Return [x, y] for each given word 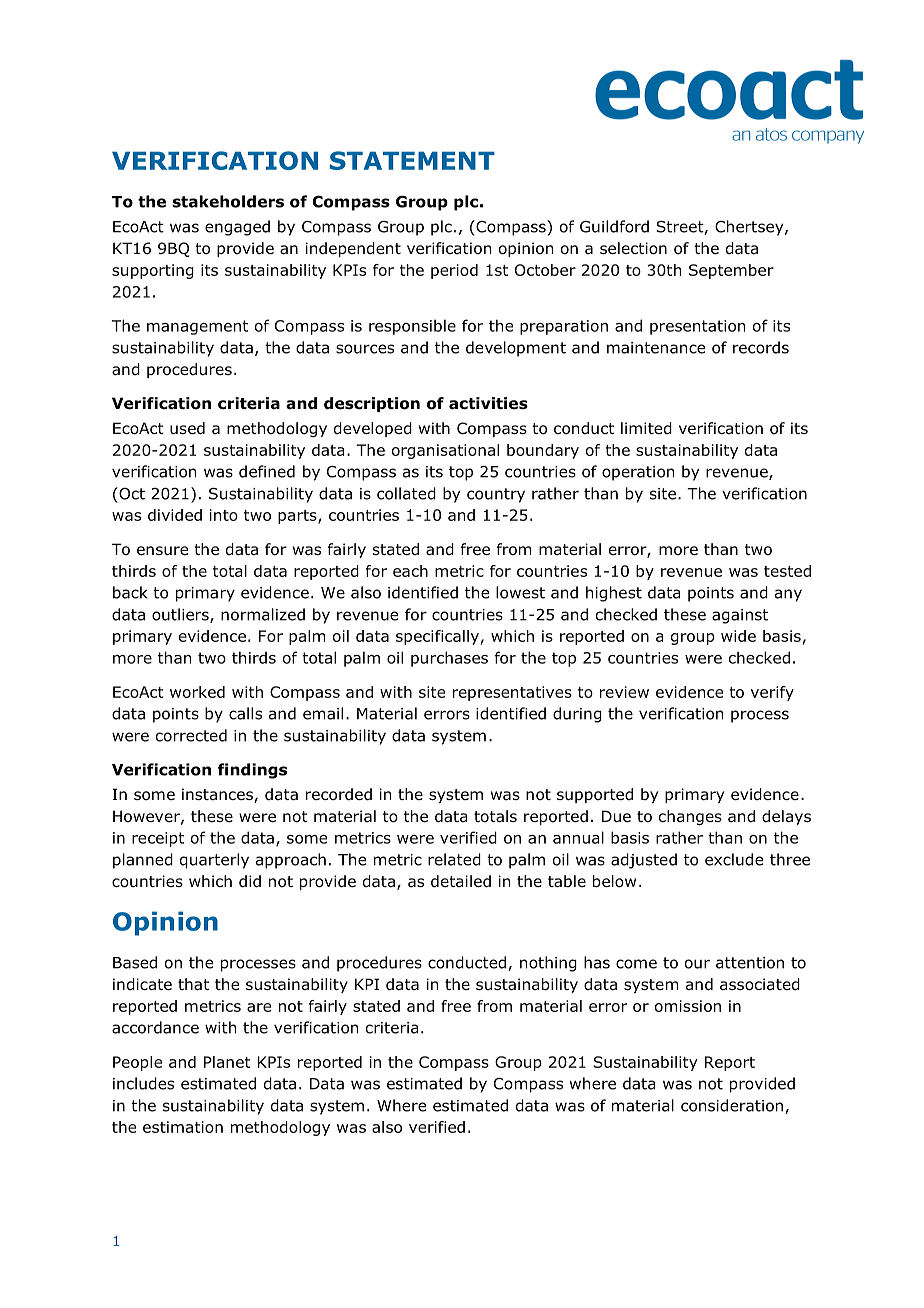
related [454, 859]
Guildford [614, 226]
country [496, 495]
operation [638, 473]
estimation [183, 1127]
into [224, 515]
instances [218, 795]
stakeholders [228, 201]
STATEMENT [412, 160]
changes [690, 817]
